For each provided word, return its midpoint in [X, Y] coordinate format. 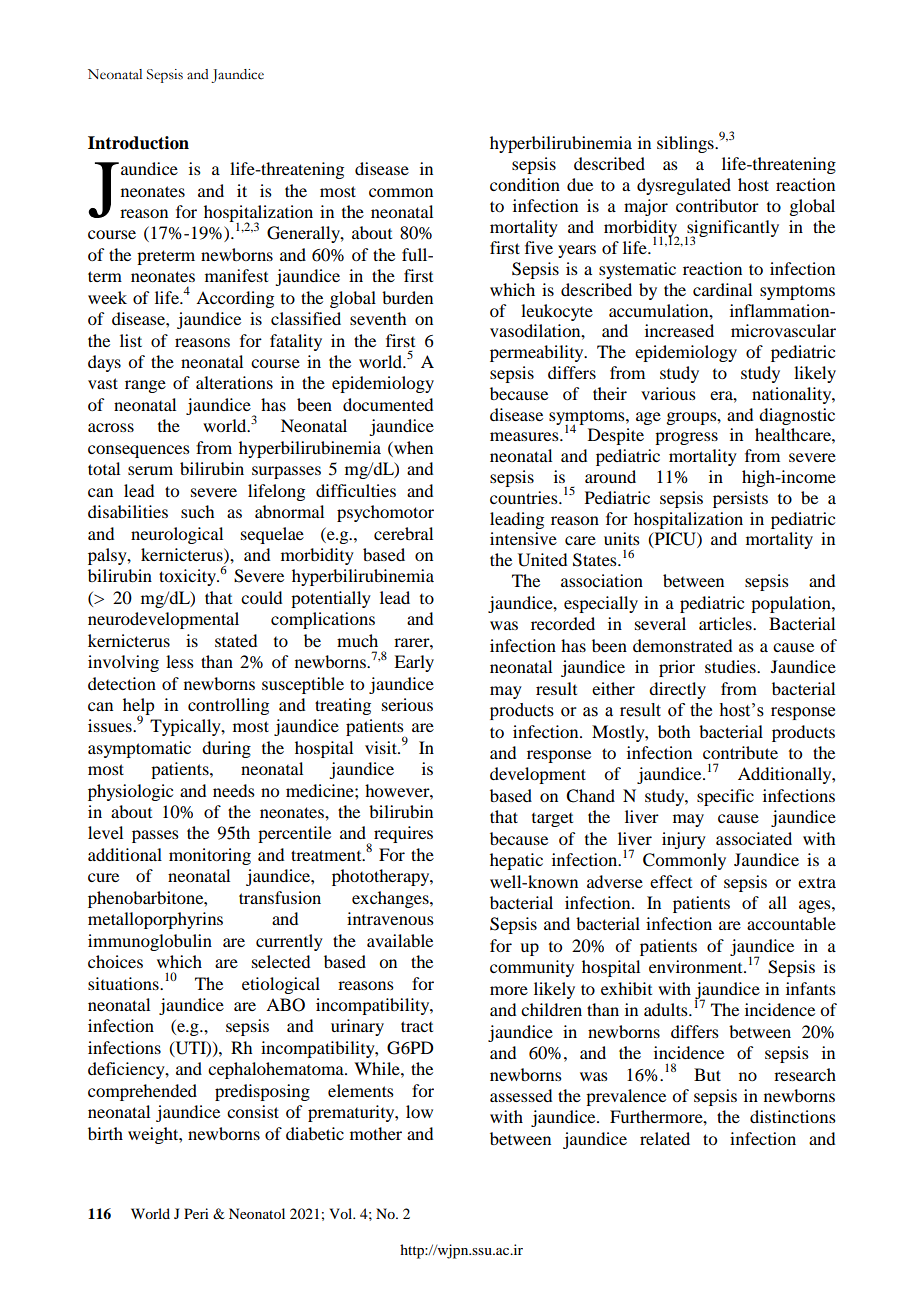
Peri [196, 1213]
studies [731, 666]
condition [525, 184]
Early [414, 663]
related [665, 1138]
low [419, 1111]
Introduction [138, 143]
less [180, 661]
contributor [717, 205]
